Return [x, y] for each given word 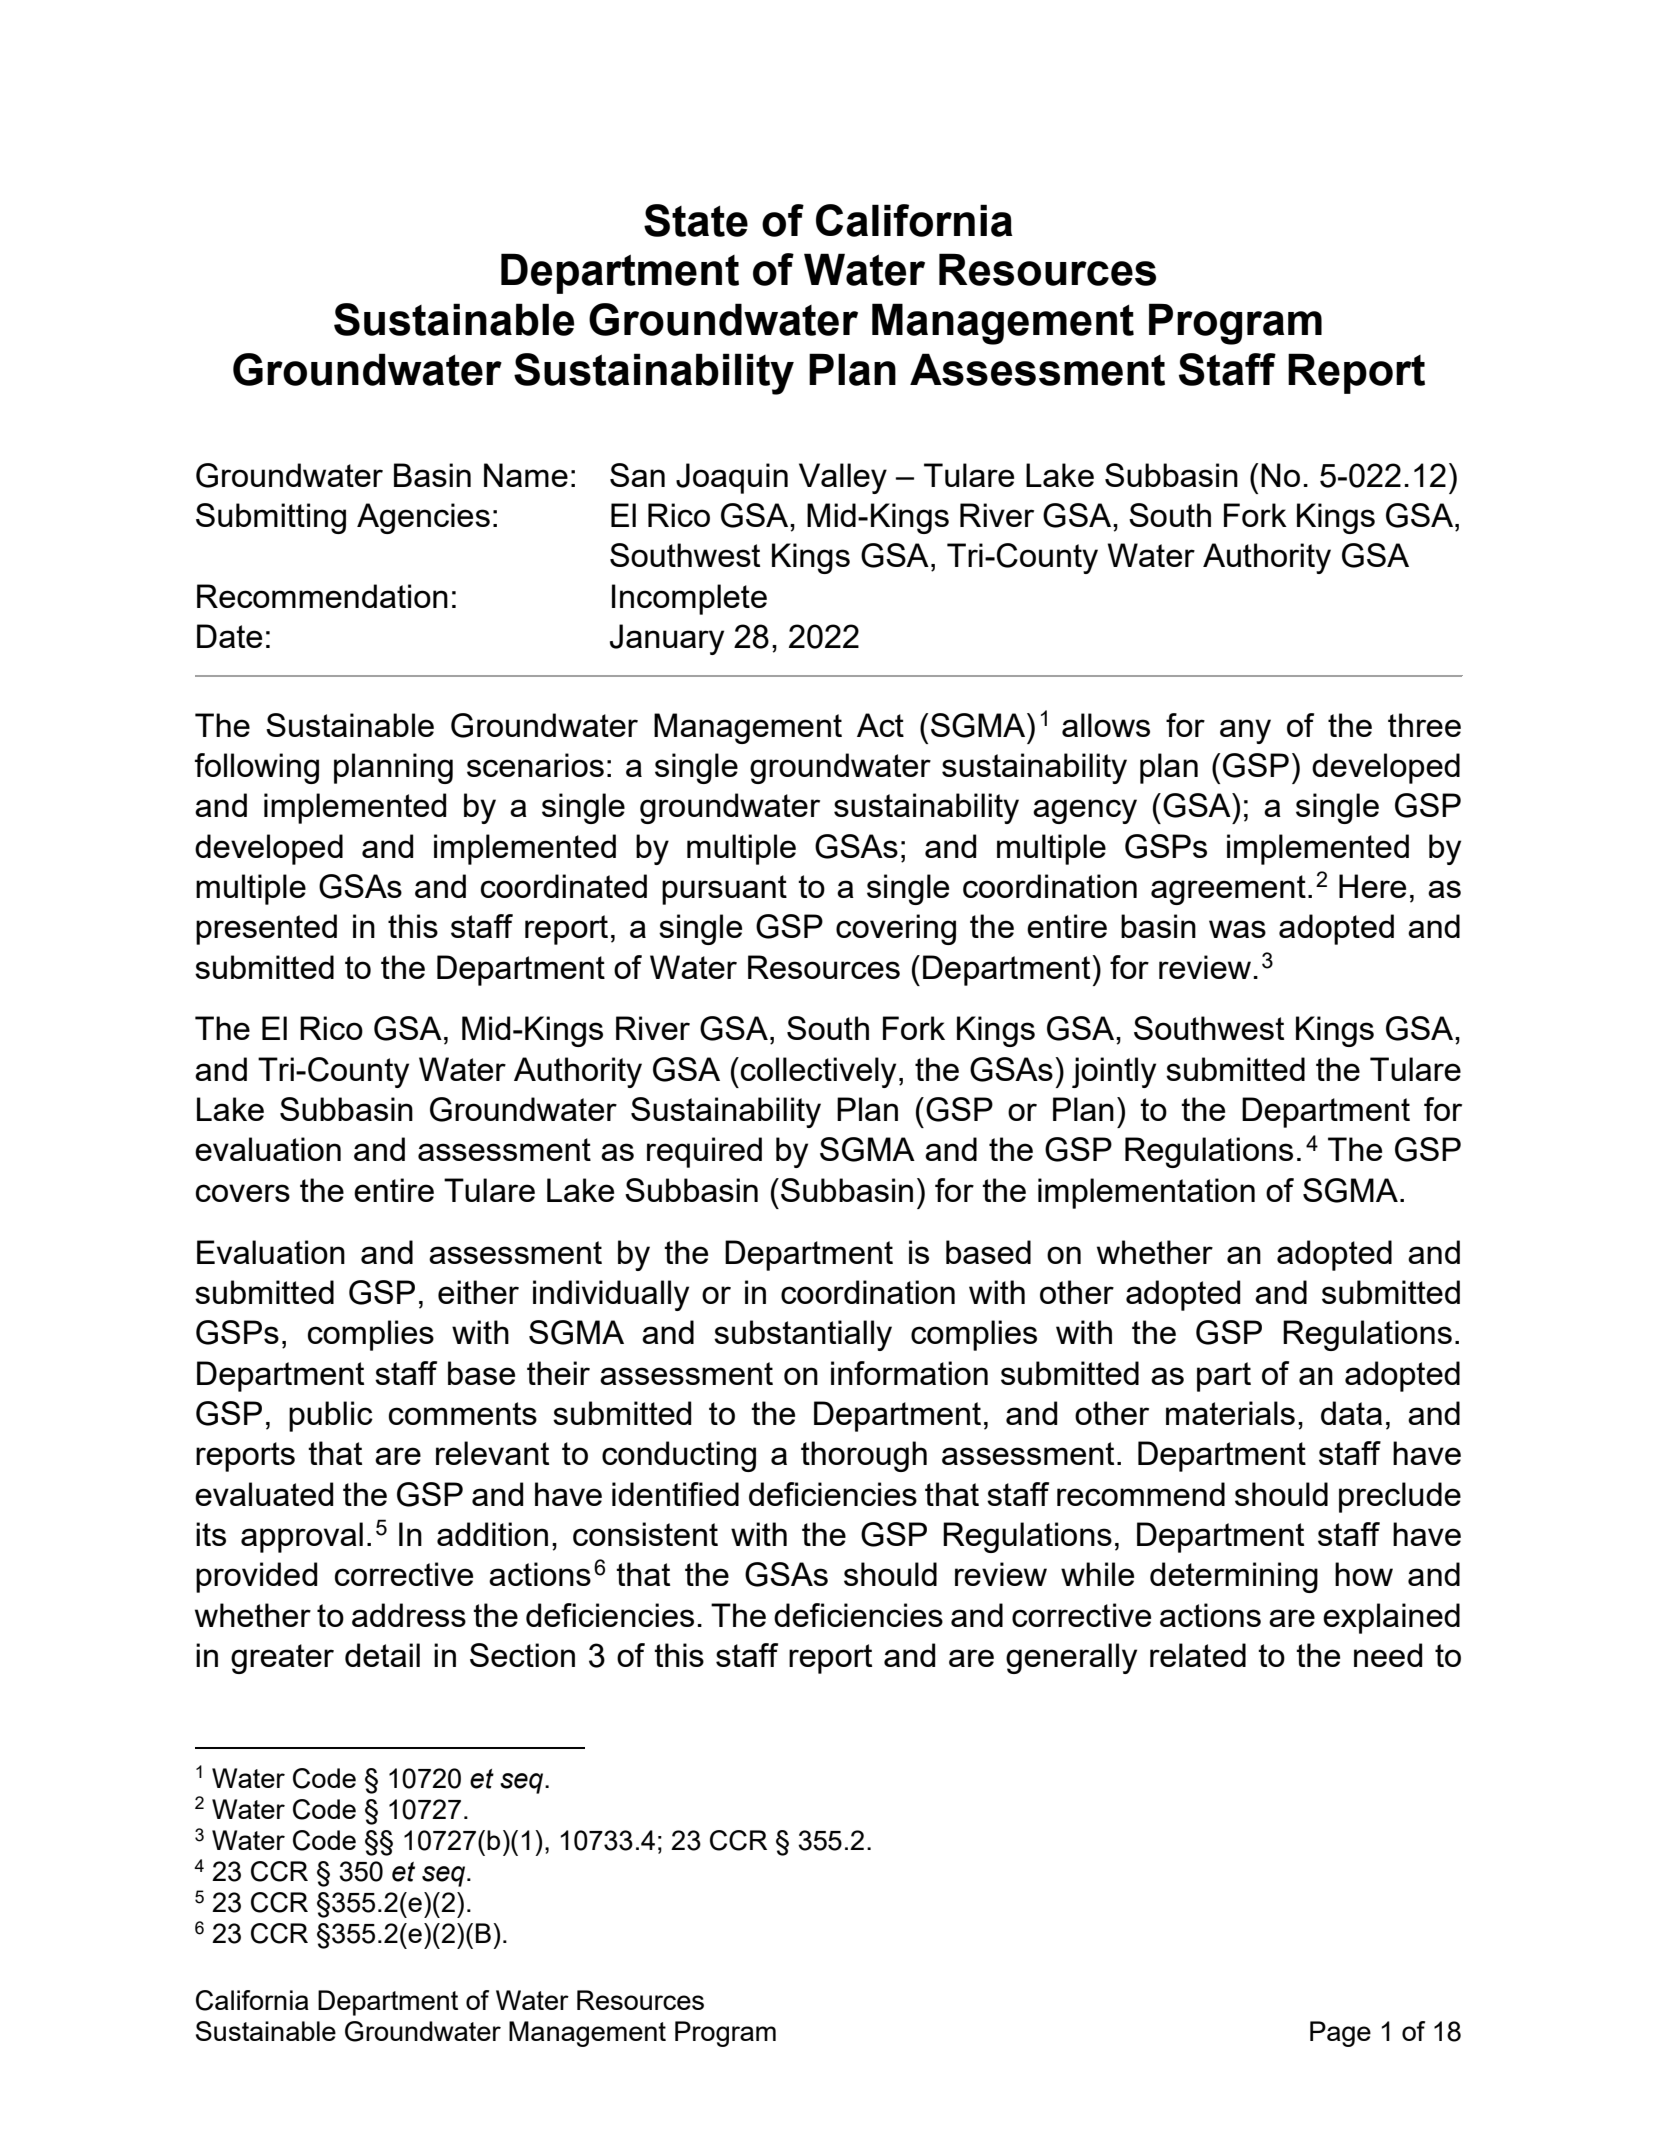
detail [382, 1655]
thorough [864, 1456]
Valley [843, 478]
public [331, 1416]
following [257, 768]
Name [526, 475]
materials [1230, 1413]
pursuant [724, 890]
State [696, 220]
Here [1372, 886]
